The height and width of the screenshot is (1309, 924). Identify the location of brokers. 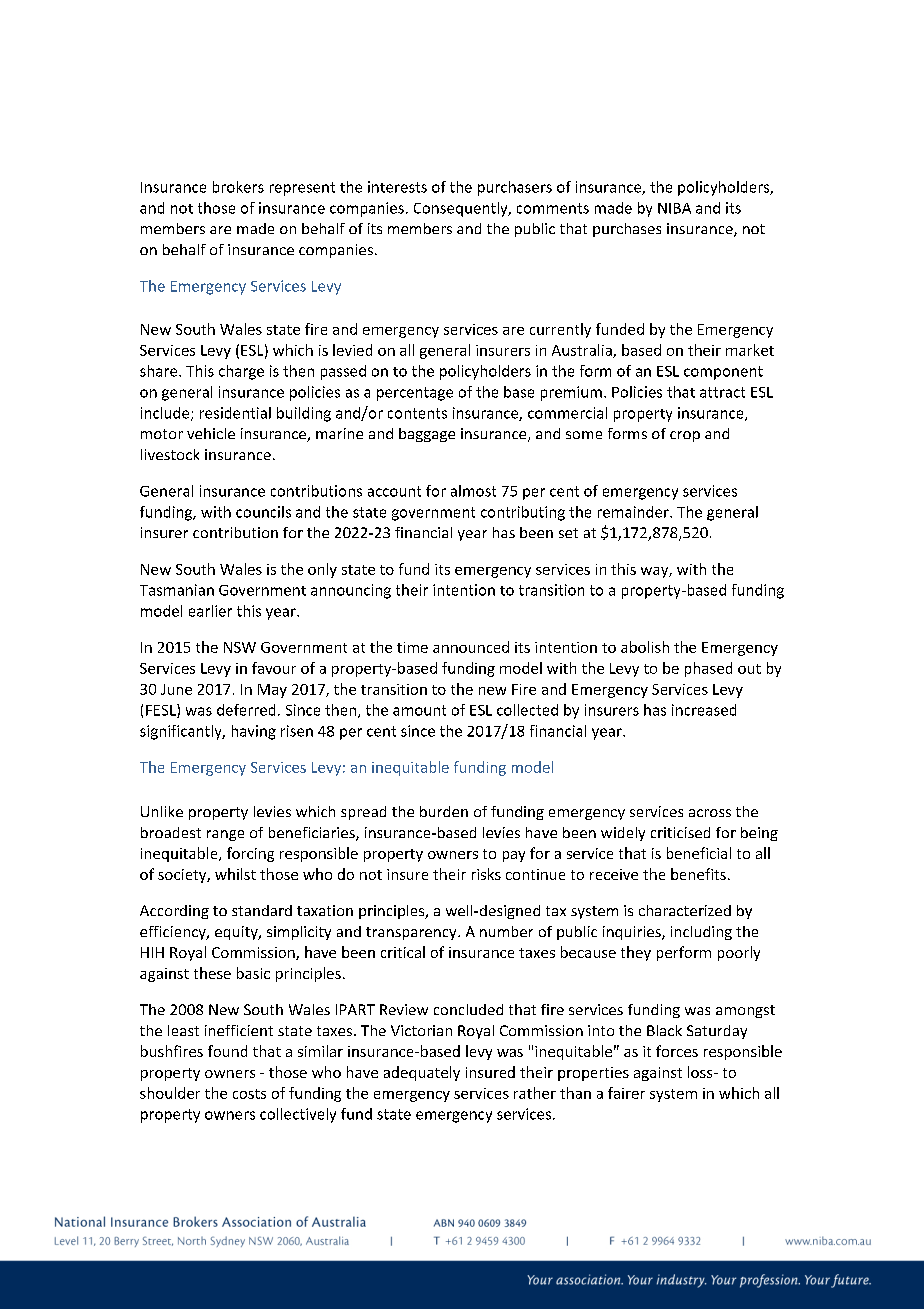
(238, 187).
